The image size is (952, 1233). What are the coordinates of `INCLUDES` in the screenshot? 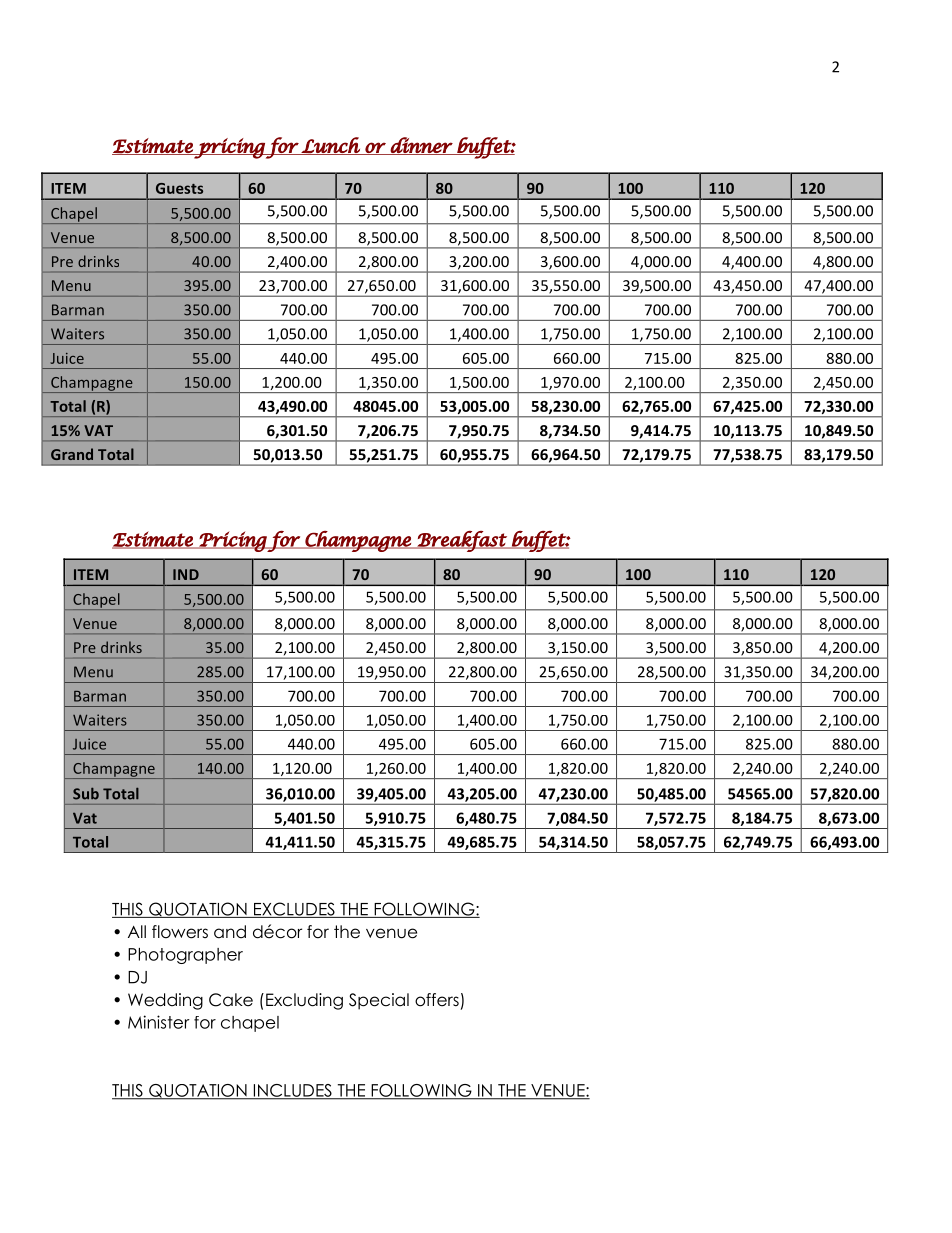 It's located at (292, 1091).
